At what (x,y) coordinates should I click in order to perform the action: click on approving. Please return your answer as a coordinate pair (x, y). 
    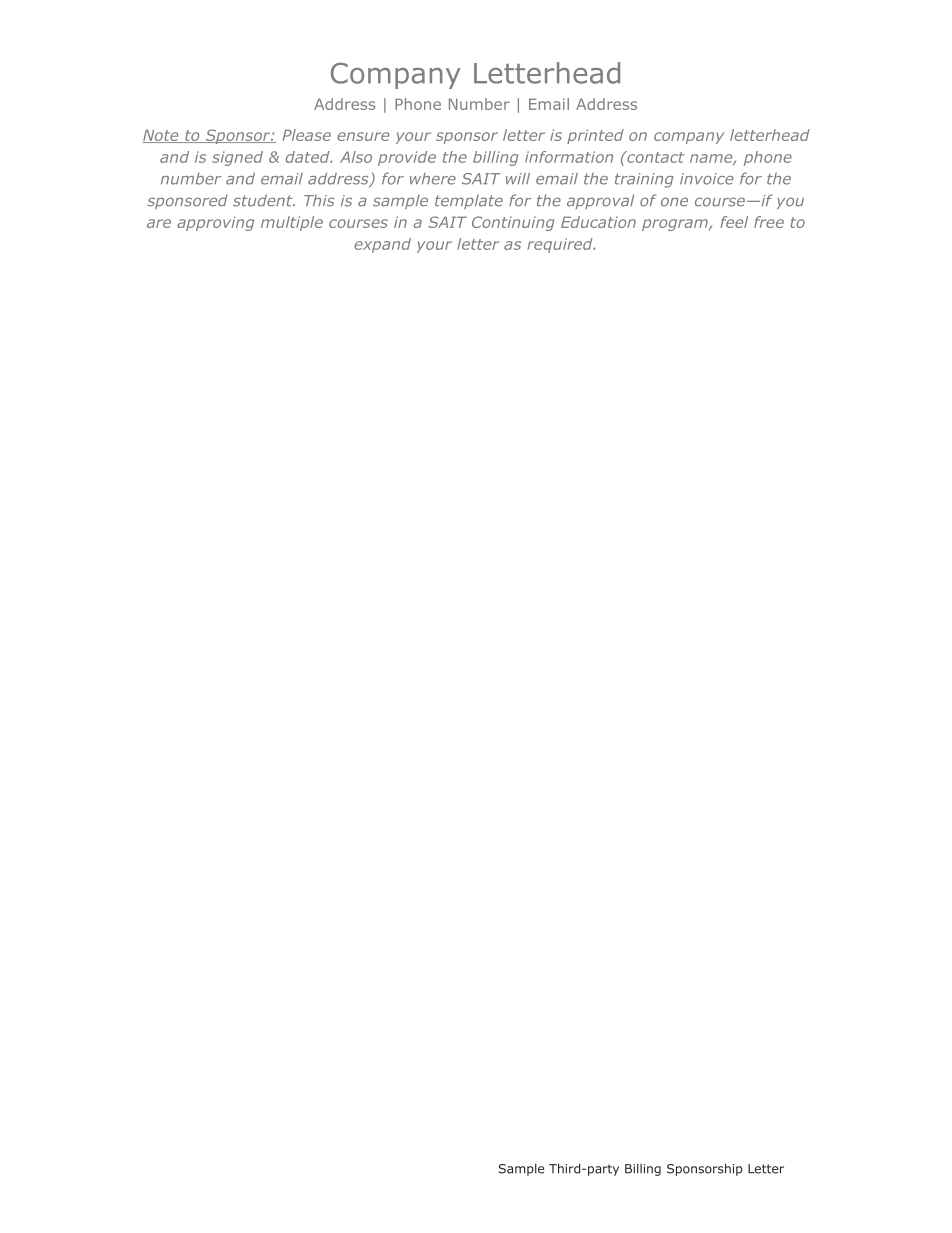
    Looking at the image, I should click on (215, 223).
